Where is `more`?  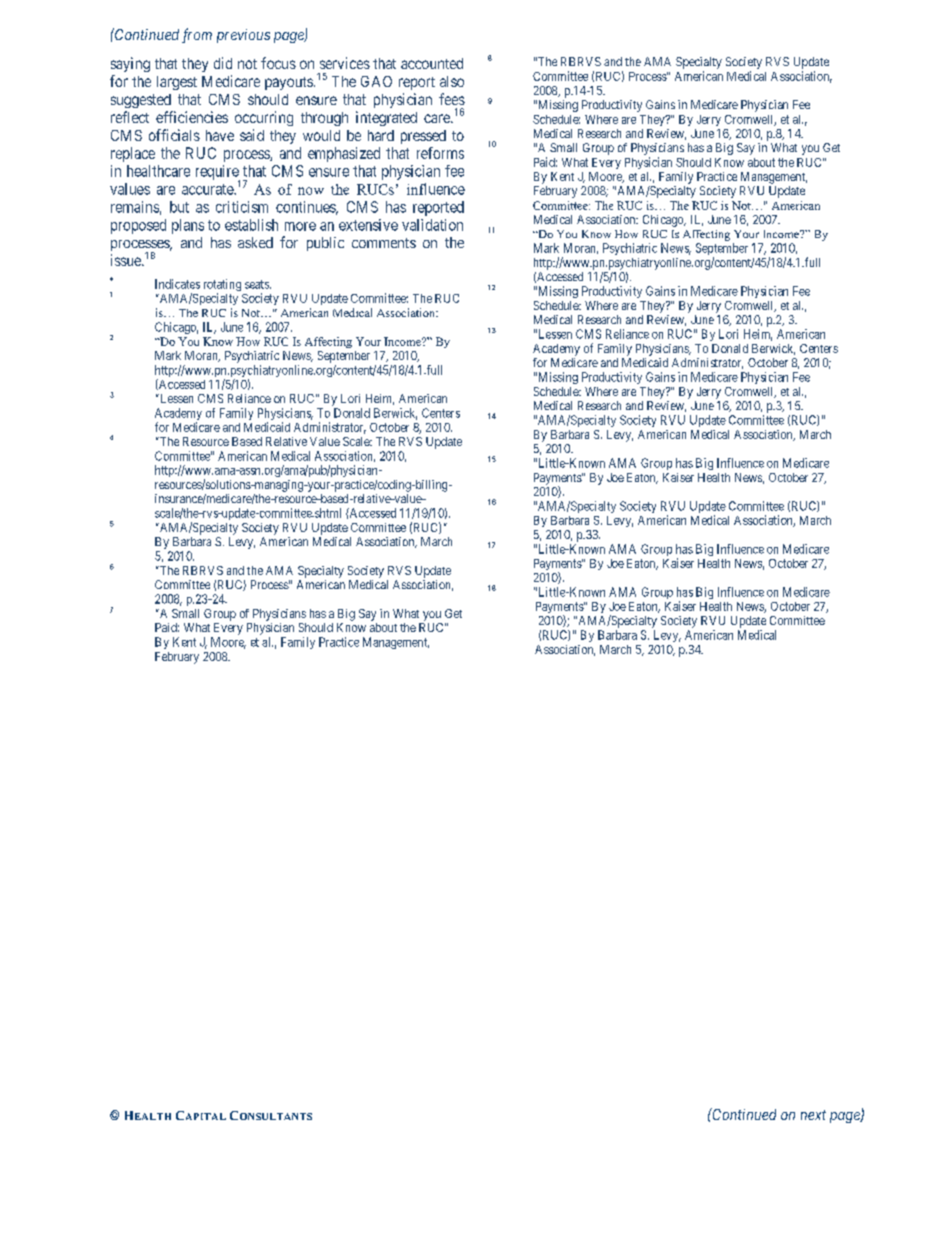 more is located at coordinates (300, 226).
